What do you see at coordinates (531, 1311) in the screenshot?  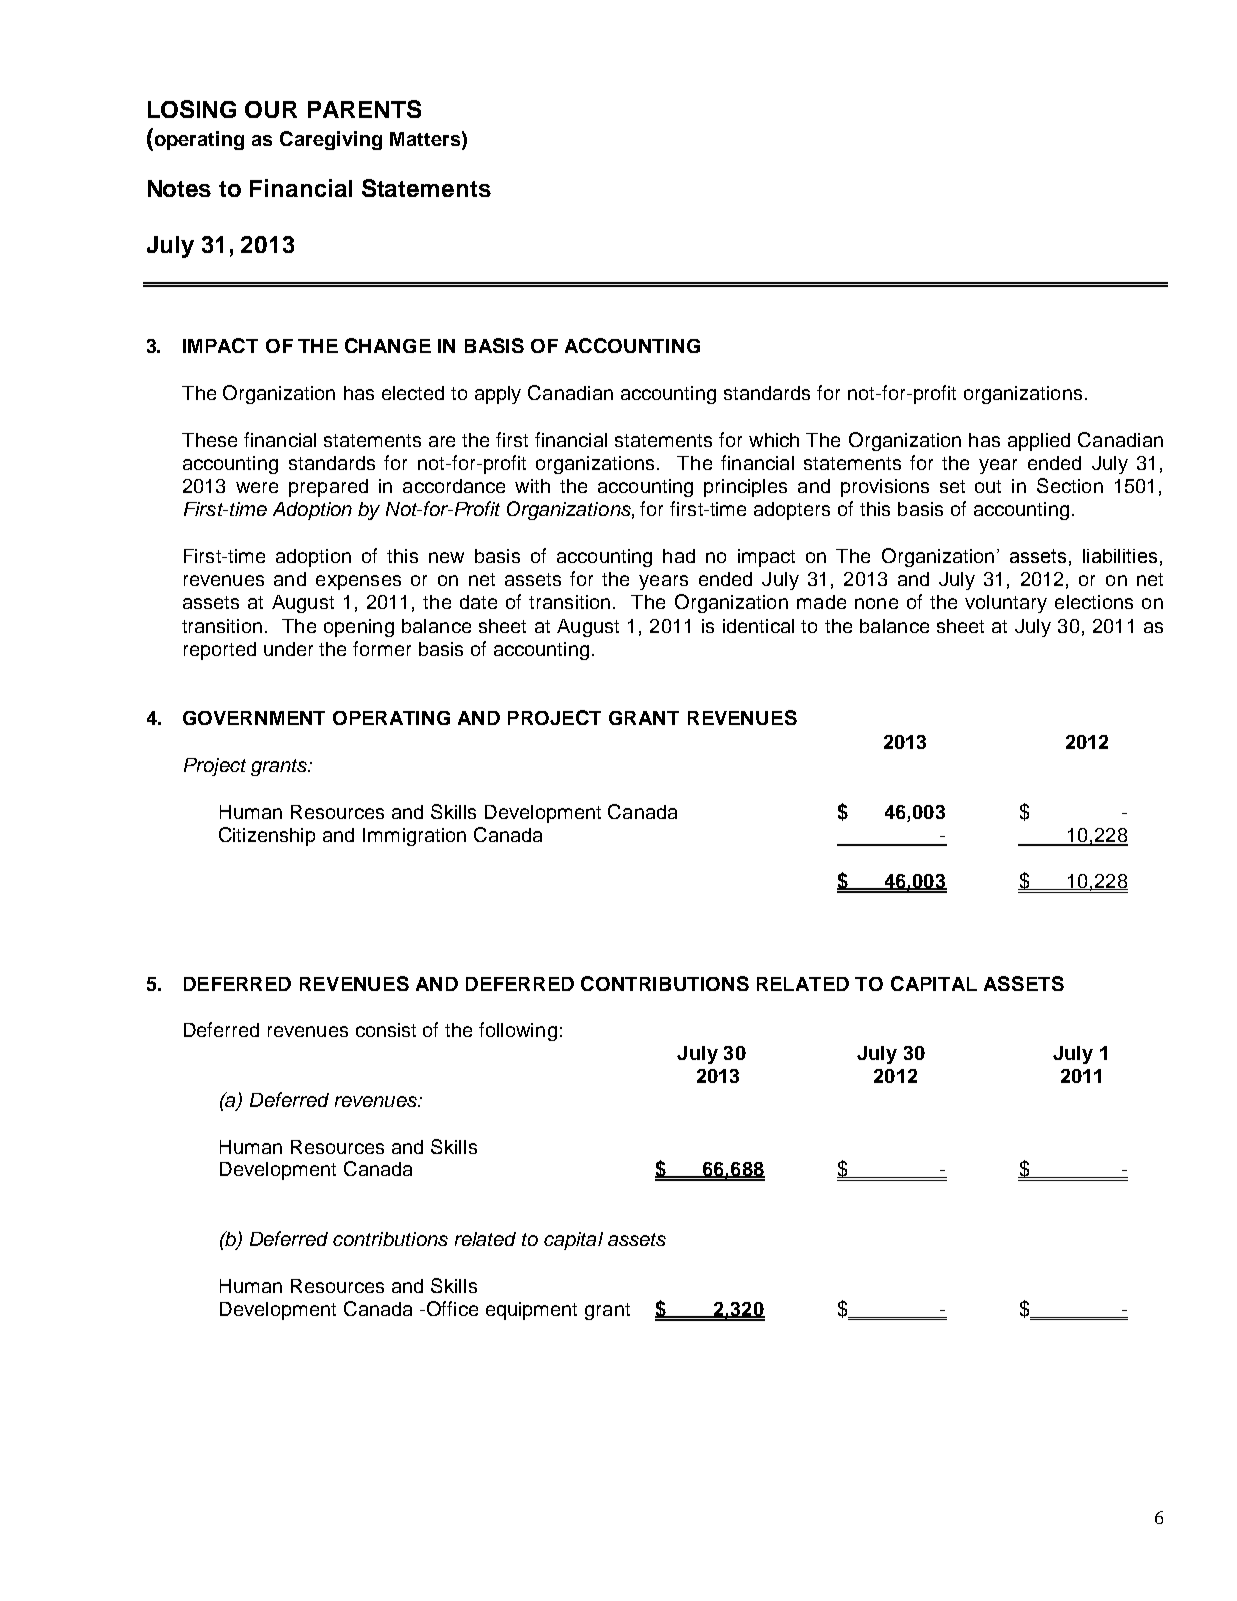 I see `equipment` at bounding box center [531, 1311].
